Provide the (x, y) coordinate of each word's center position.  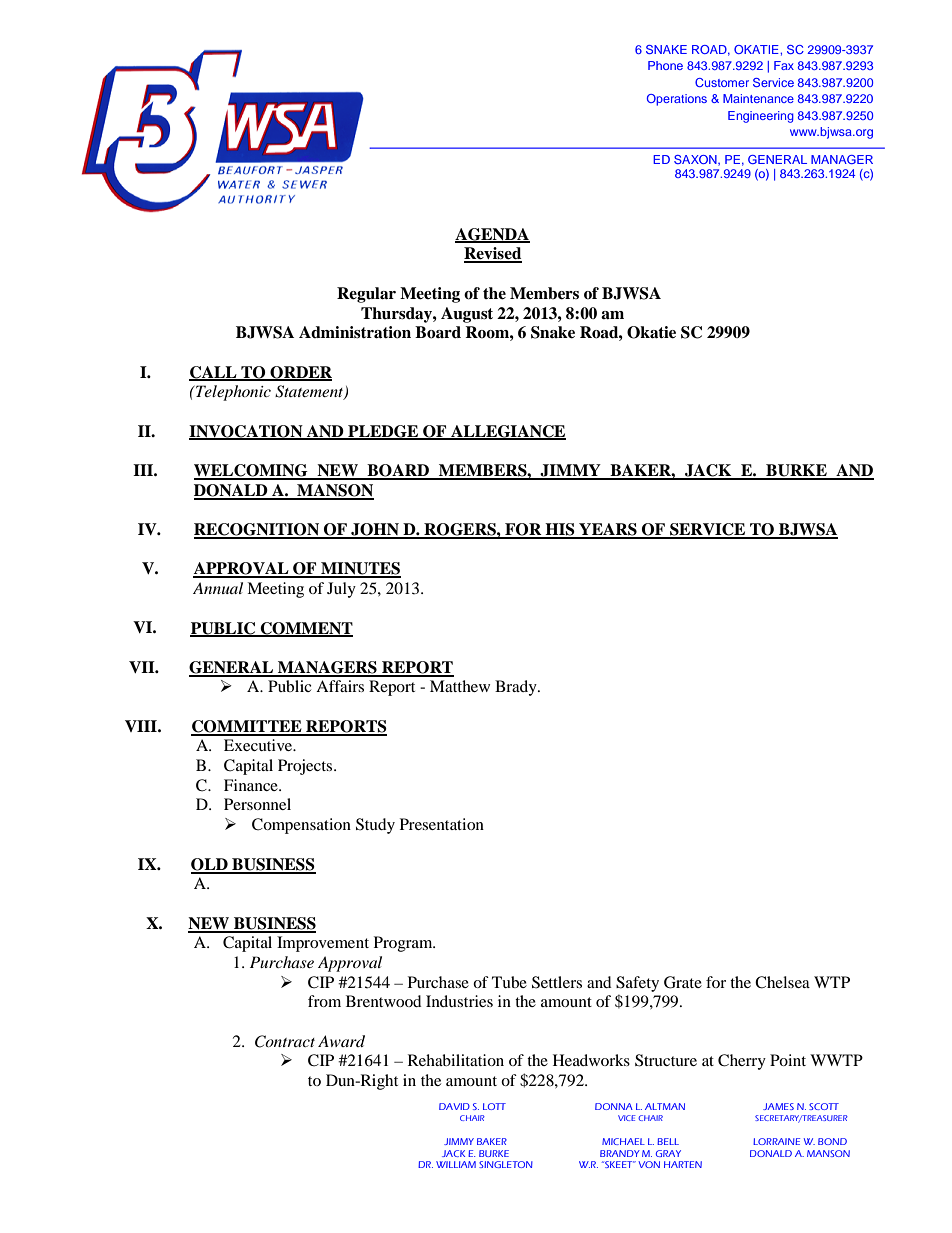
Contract (285, 1041)
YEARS (608, 530)
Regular (366, 295)
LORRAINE (776, 1141)
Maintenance (758, 98)
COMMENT (305, 629)
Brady (517, 688)
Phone (665, 65)
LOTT (494, 1106)
